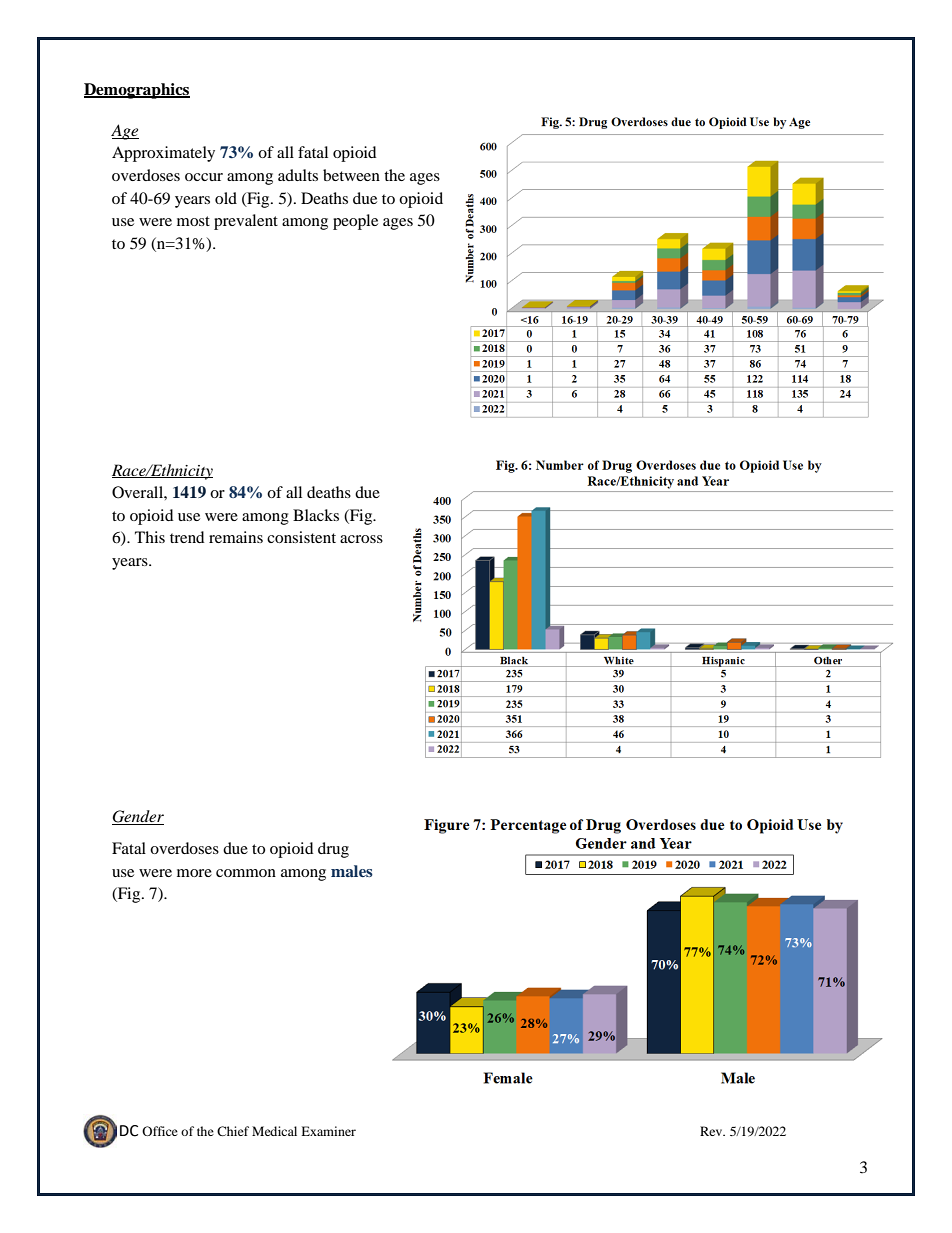  Describe the element at coordinates (233, 1131) in the image. I see `Chief` at that location.
